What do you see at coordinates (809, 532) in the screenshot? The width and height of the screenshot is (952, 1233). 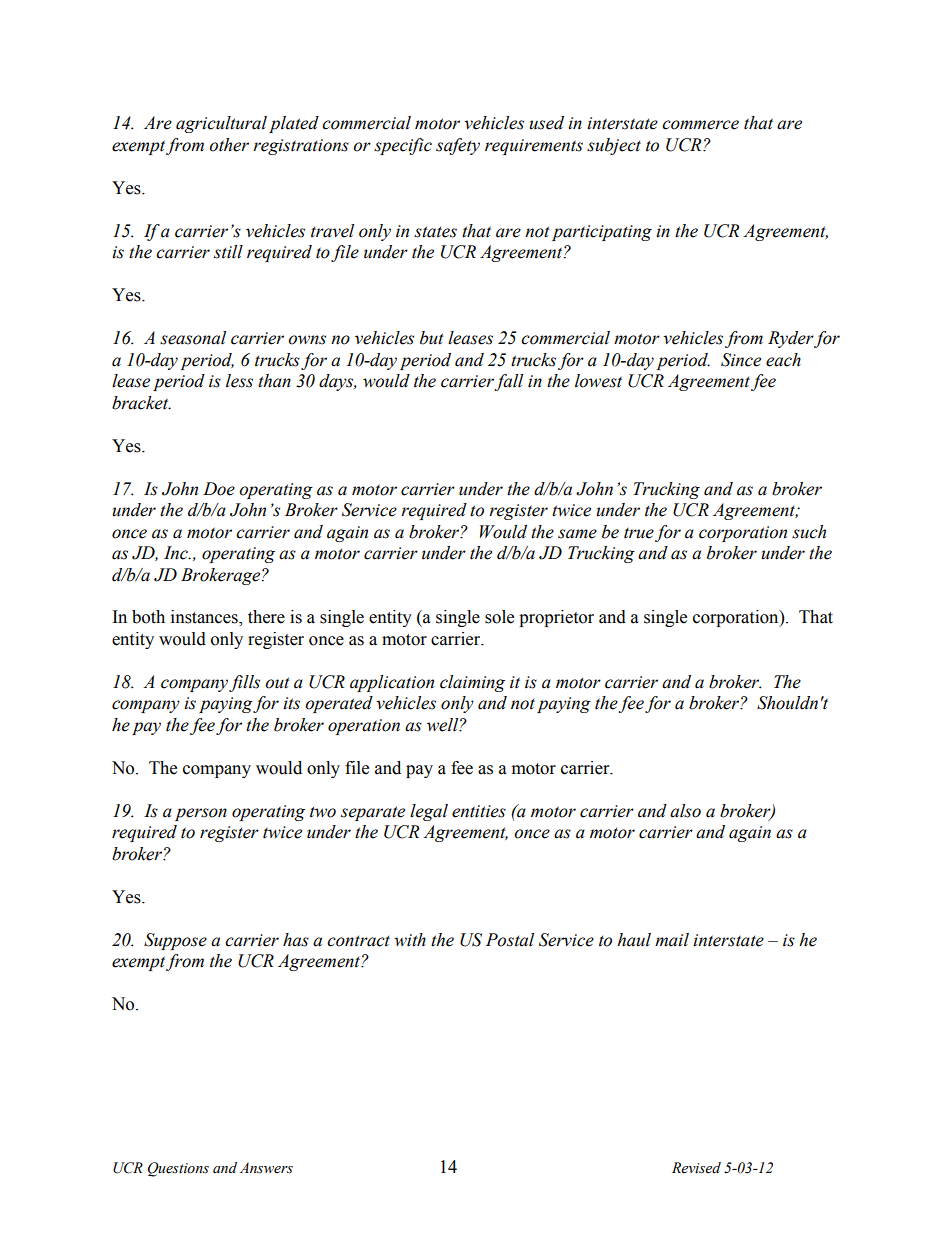 I see `such` at bounding box center [809, 532].
